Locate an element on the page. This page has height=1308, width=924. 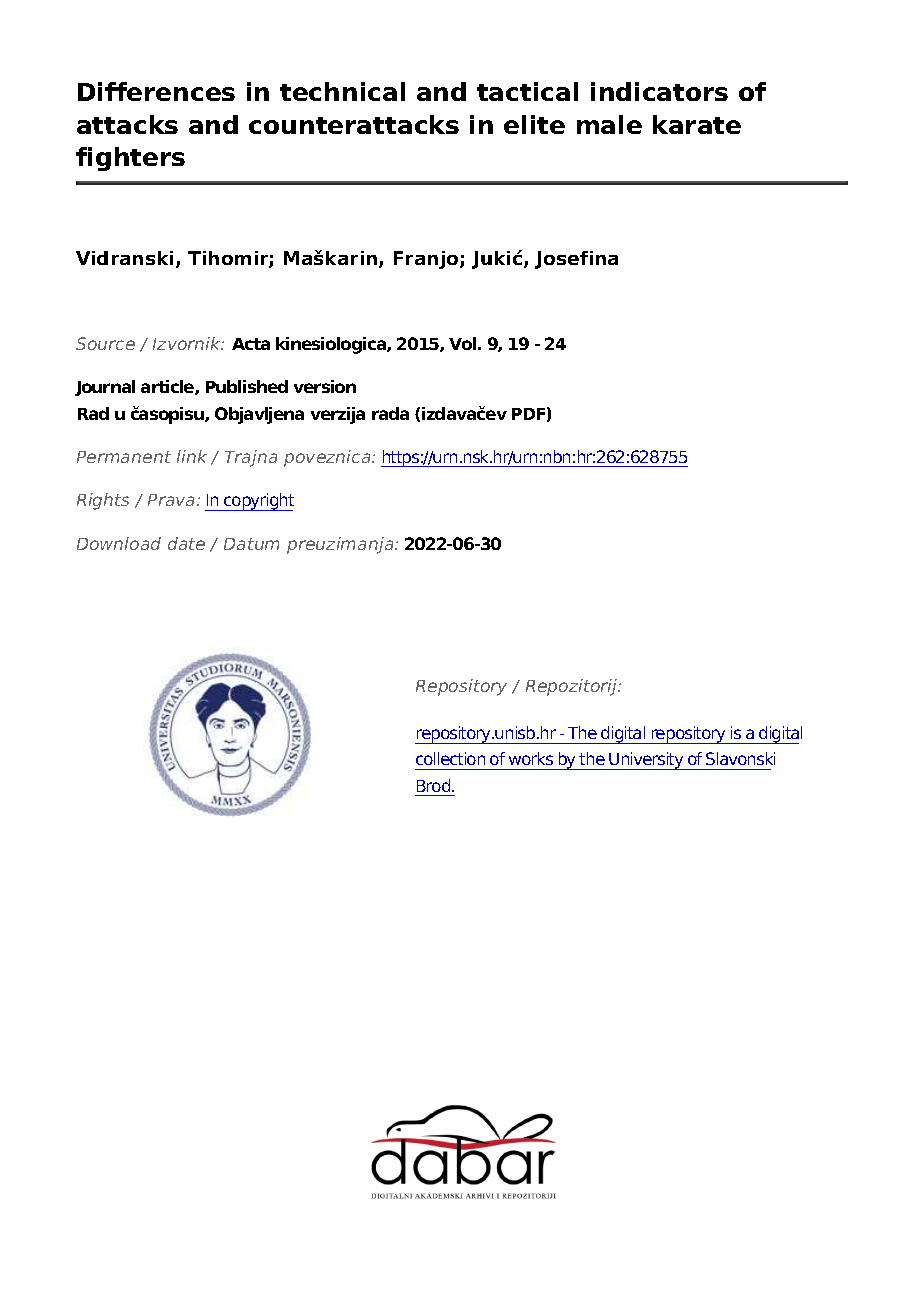
rada is located at coordinates (390, 413).
